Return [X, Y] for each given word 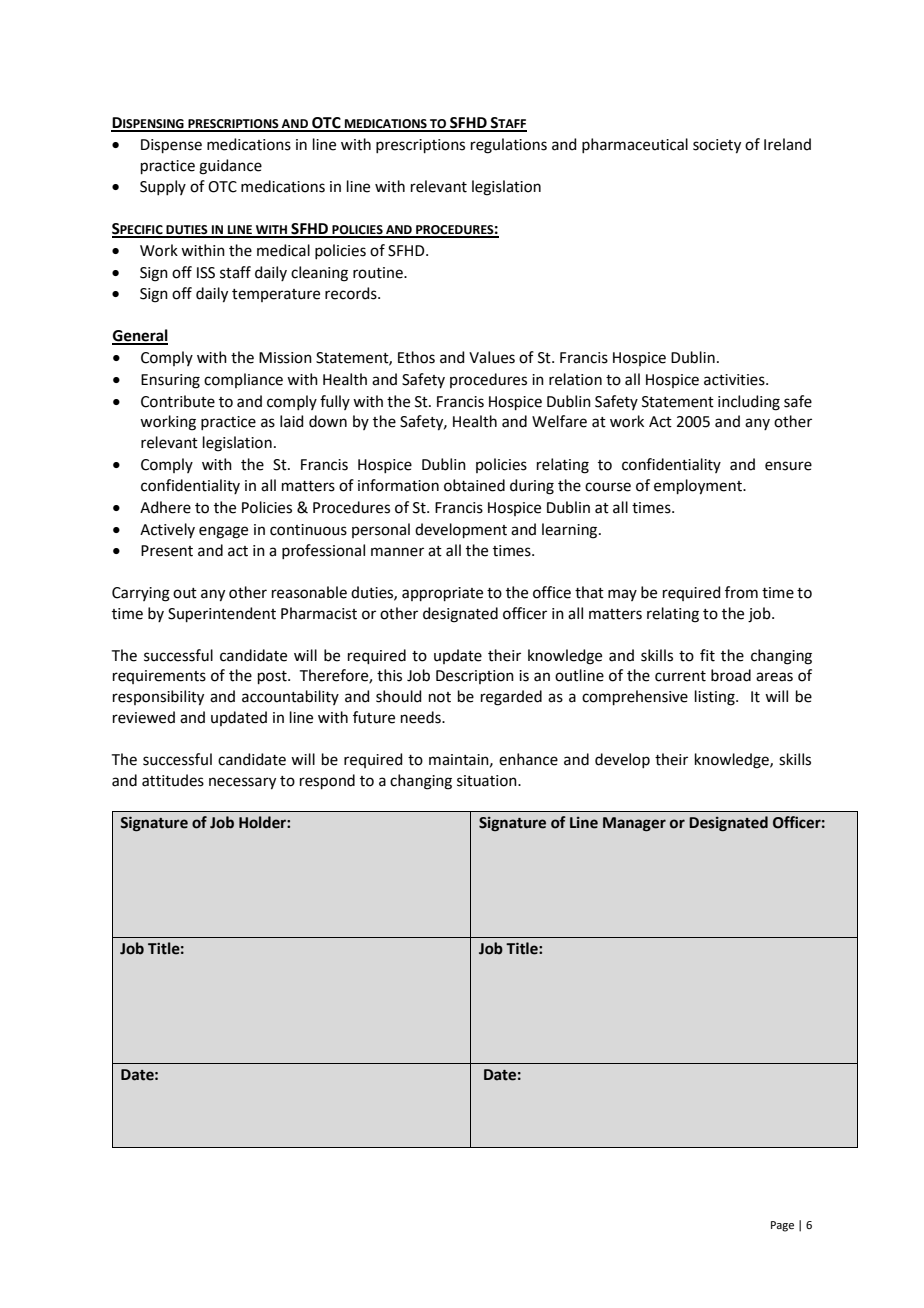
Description [475, 677]
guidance [230, 167]
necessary [242, 783]
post [273, 677]
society [717, 146]
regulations [509, 146]
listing [716, 698]
